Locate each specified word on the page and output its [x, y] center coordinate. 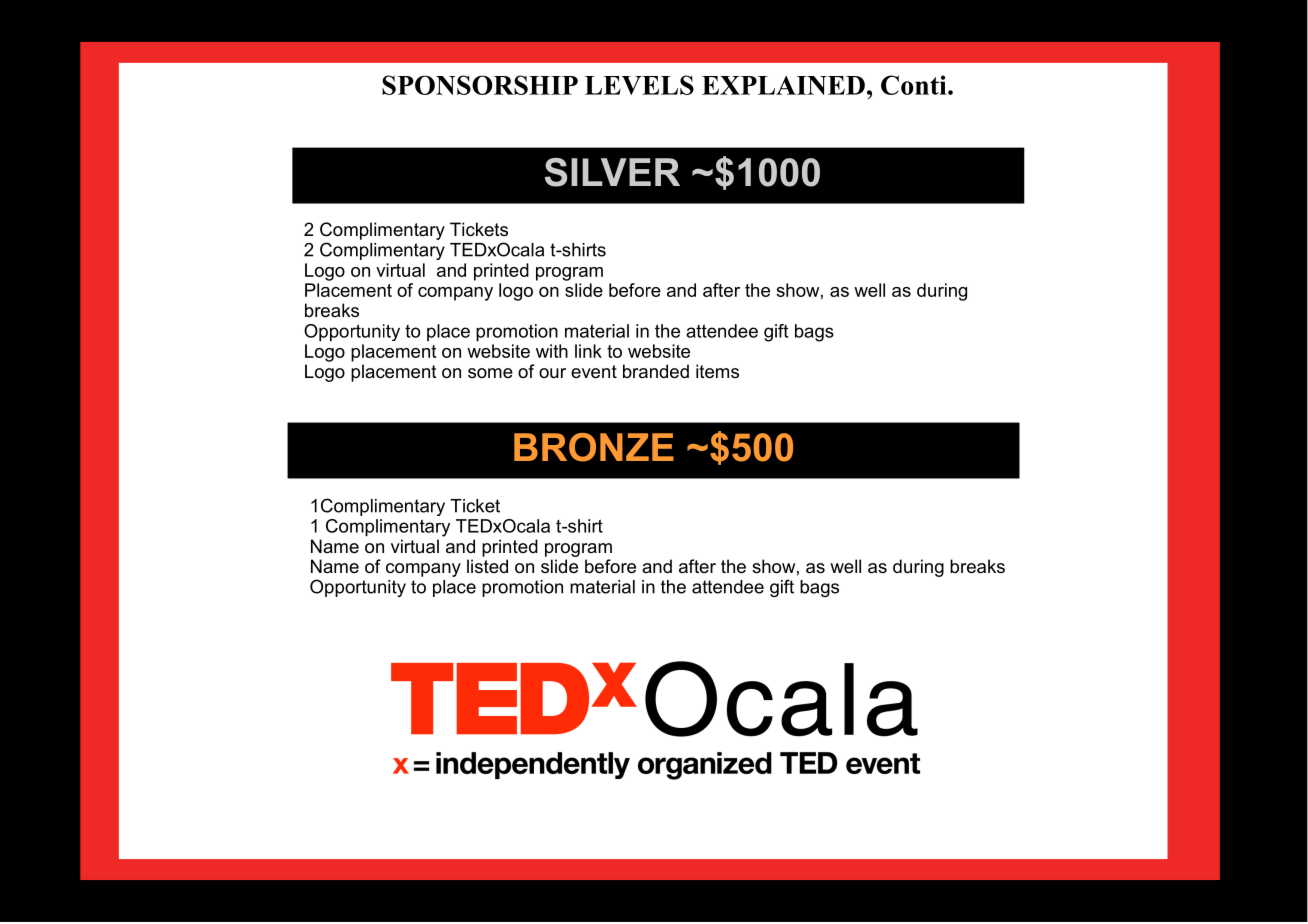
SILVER [612, 172]
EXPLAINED [783, 85]
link [588, 351]
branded [656, 371]
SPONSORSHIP [480, 85]
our [552, 373]
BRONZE [594, 447]
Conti [915, 85]
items [717, 371]
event [594, 372]
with [552, 351]
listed [487, 566]
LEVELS [639, 85]
